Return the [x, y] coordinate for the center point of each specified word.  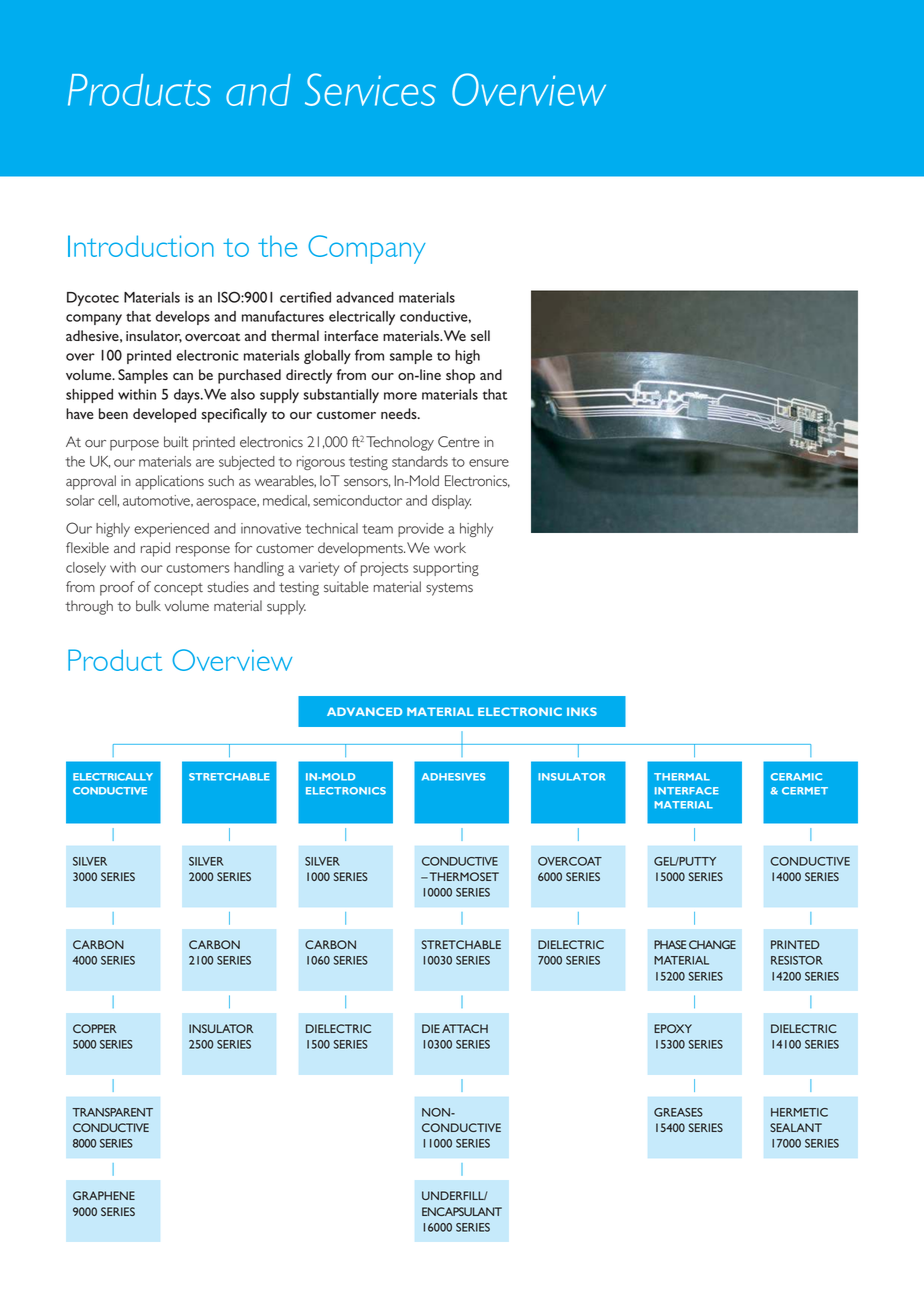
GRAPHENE [104, 1195]
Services [370, 89]
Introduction [141, 246]
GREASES [678, 1112]
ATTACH [465, 1028]
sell [480, 335]
